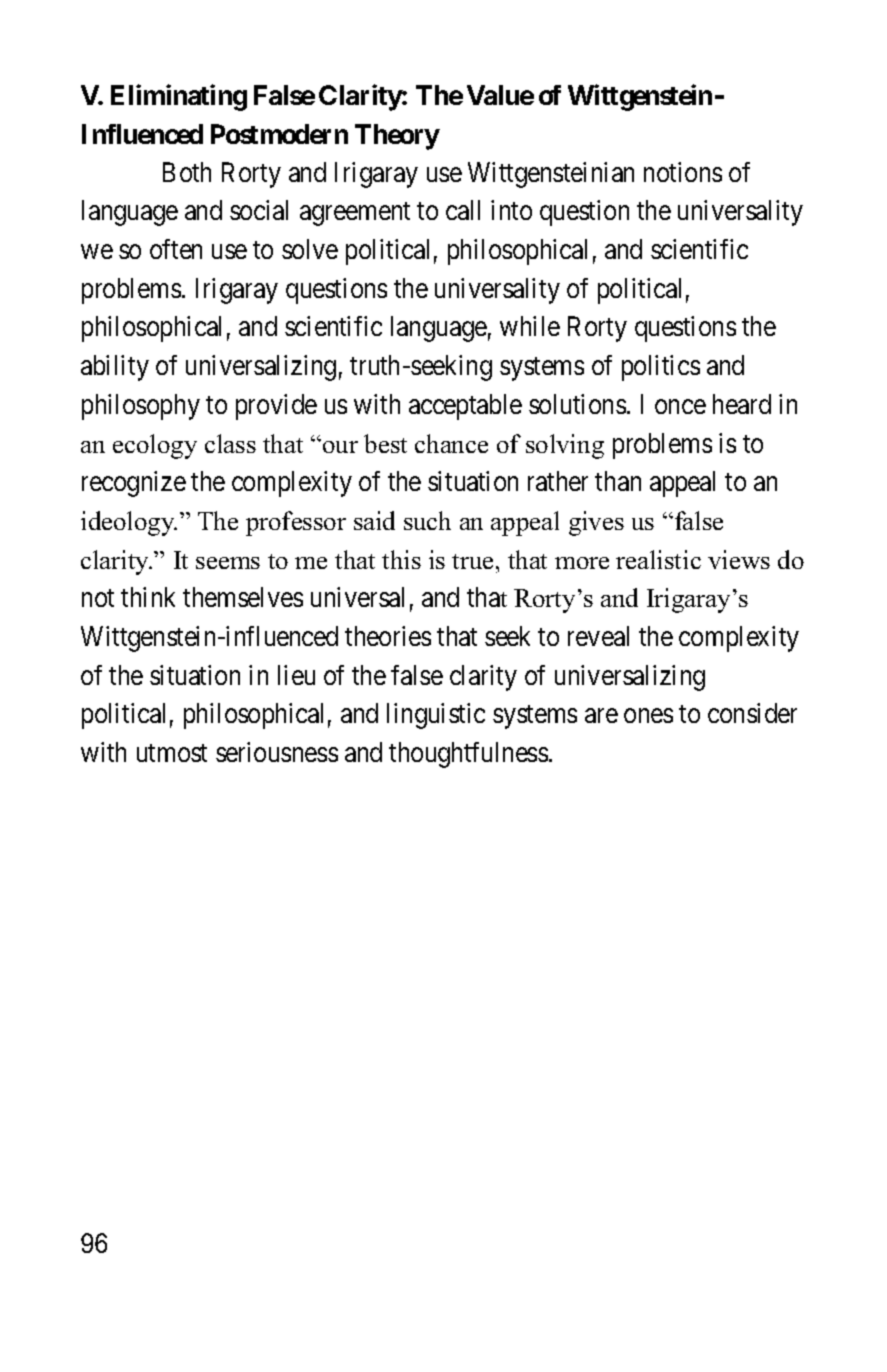  Describe the element at coordinates (451, 443) in the page. I see `chance` at that location.
